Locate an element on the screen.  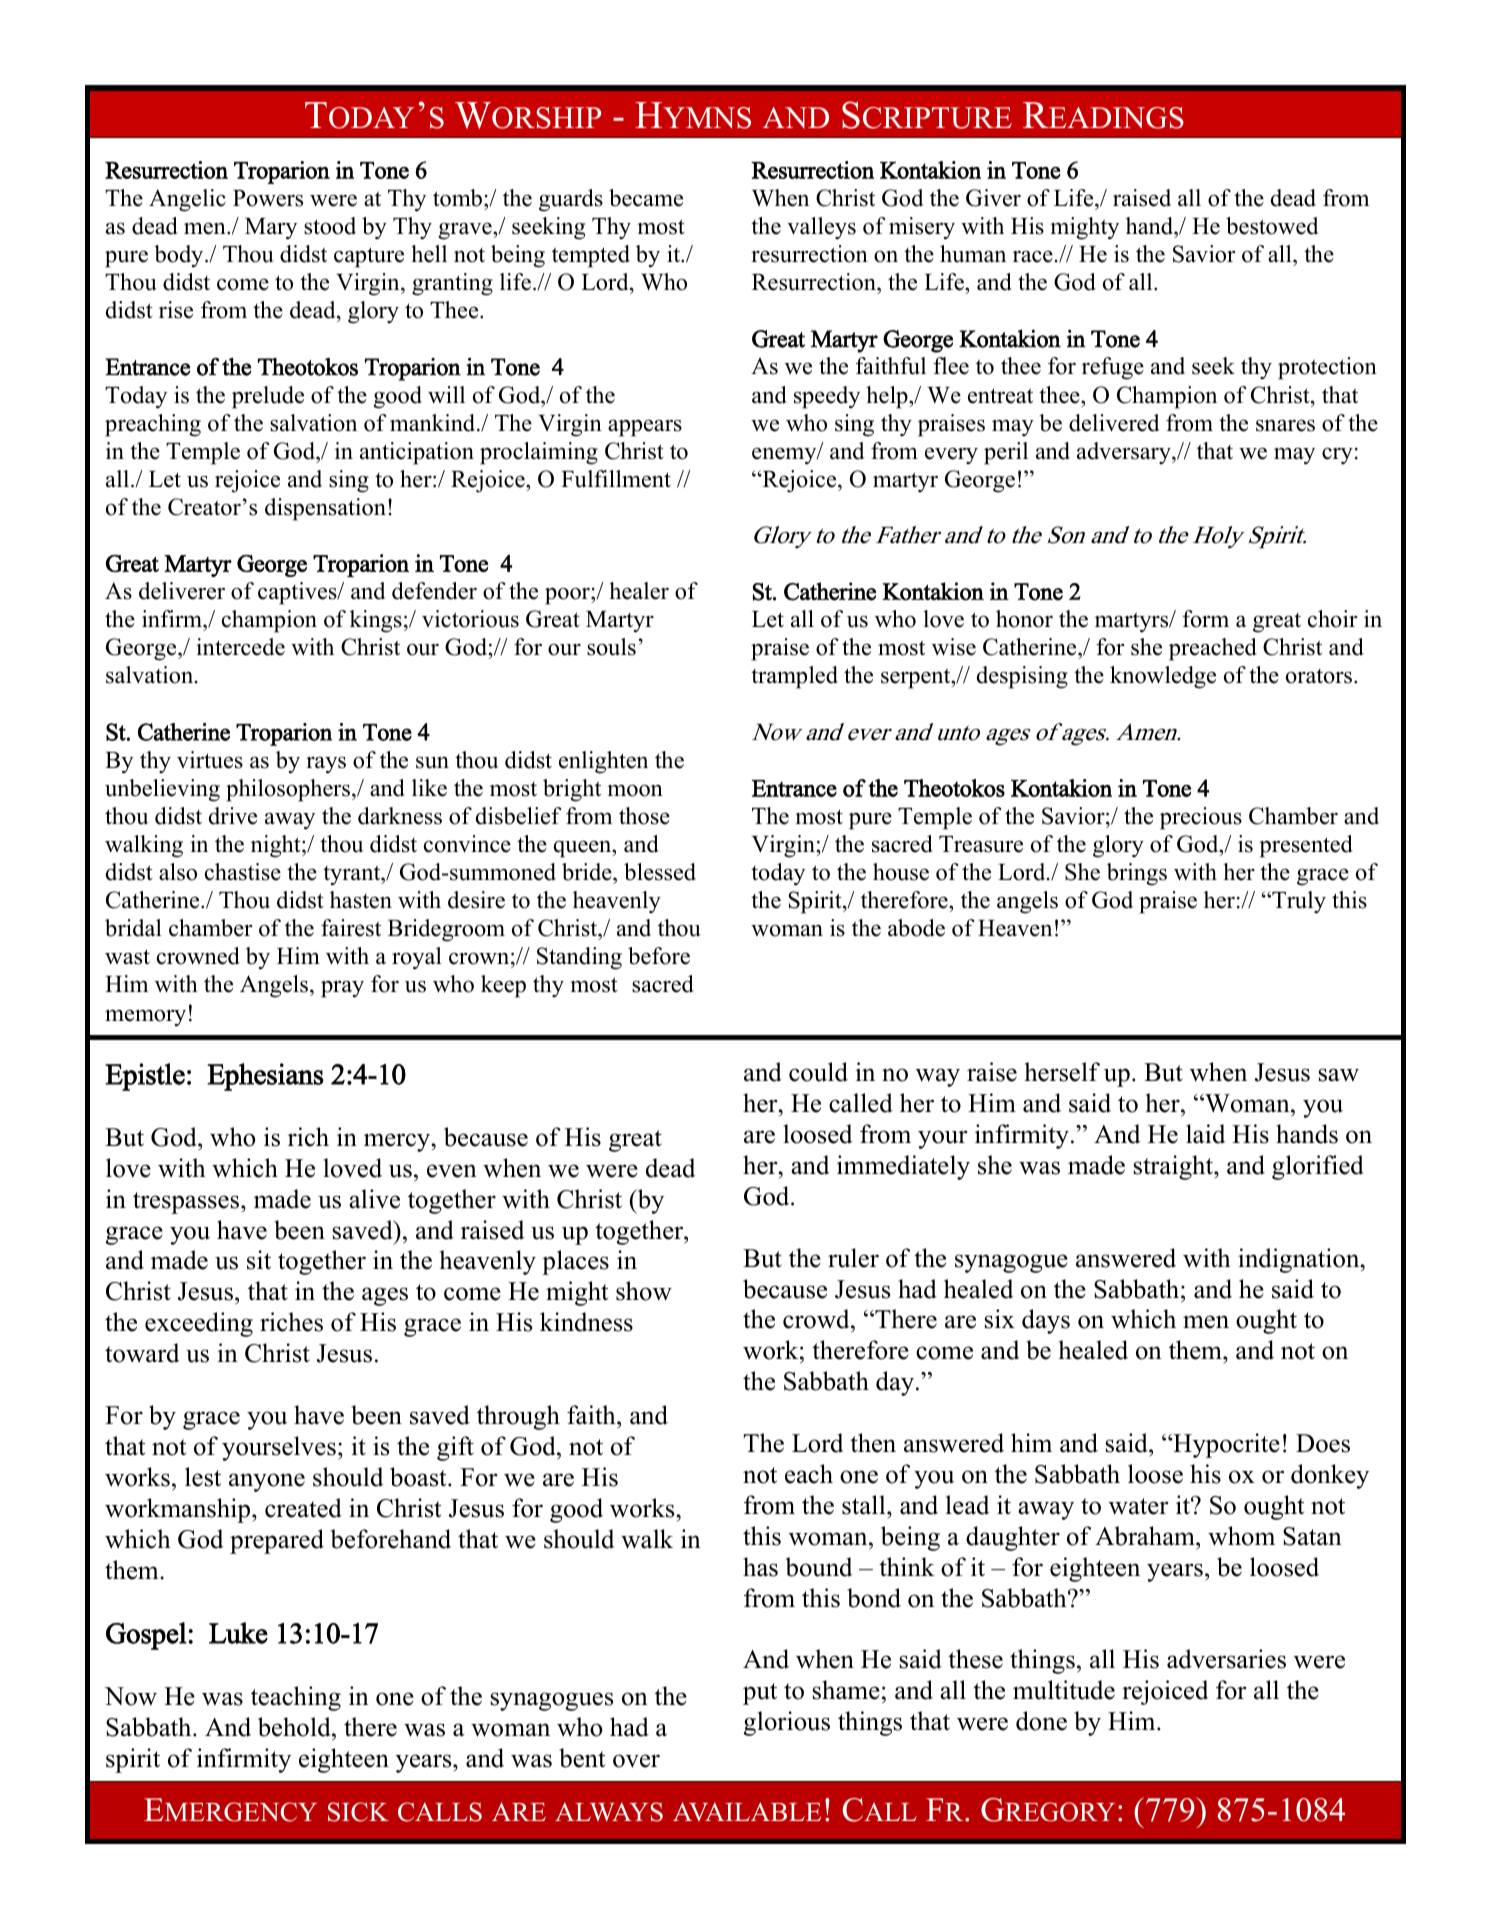
precious is located at coordinates (1201, 818).
